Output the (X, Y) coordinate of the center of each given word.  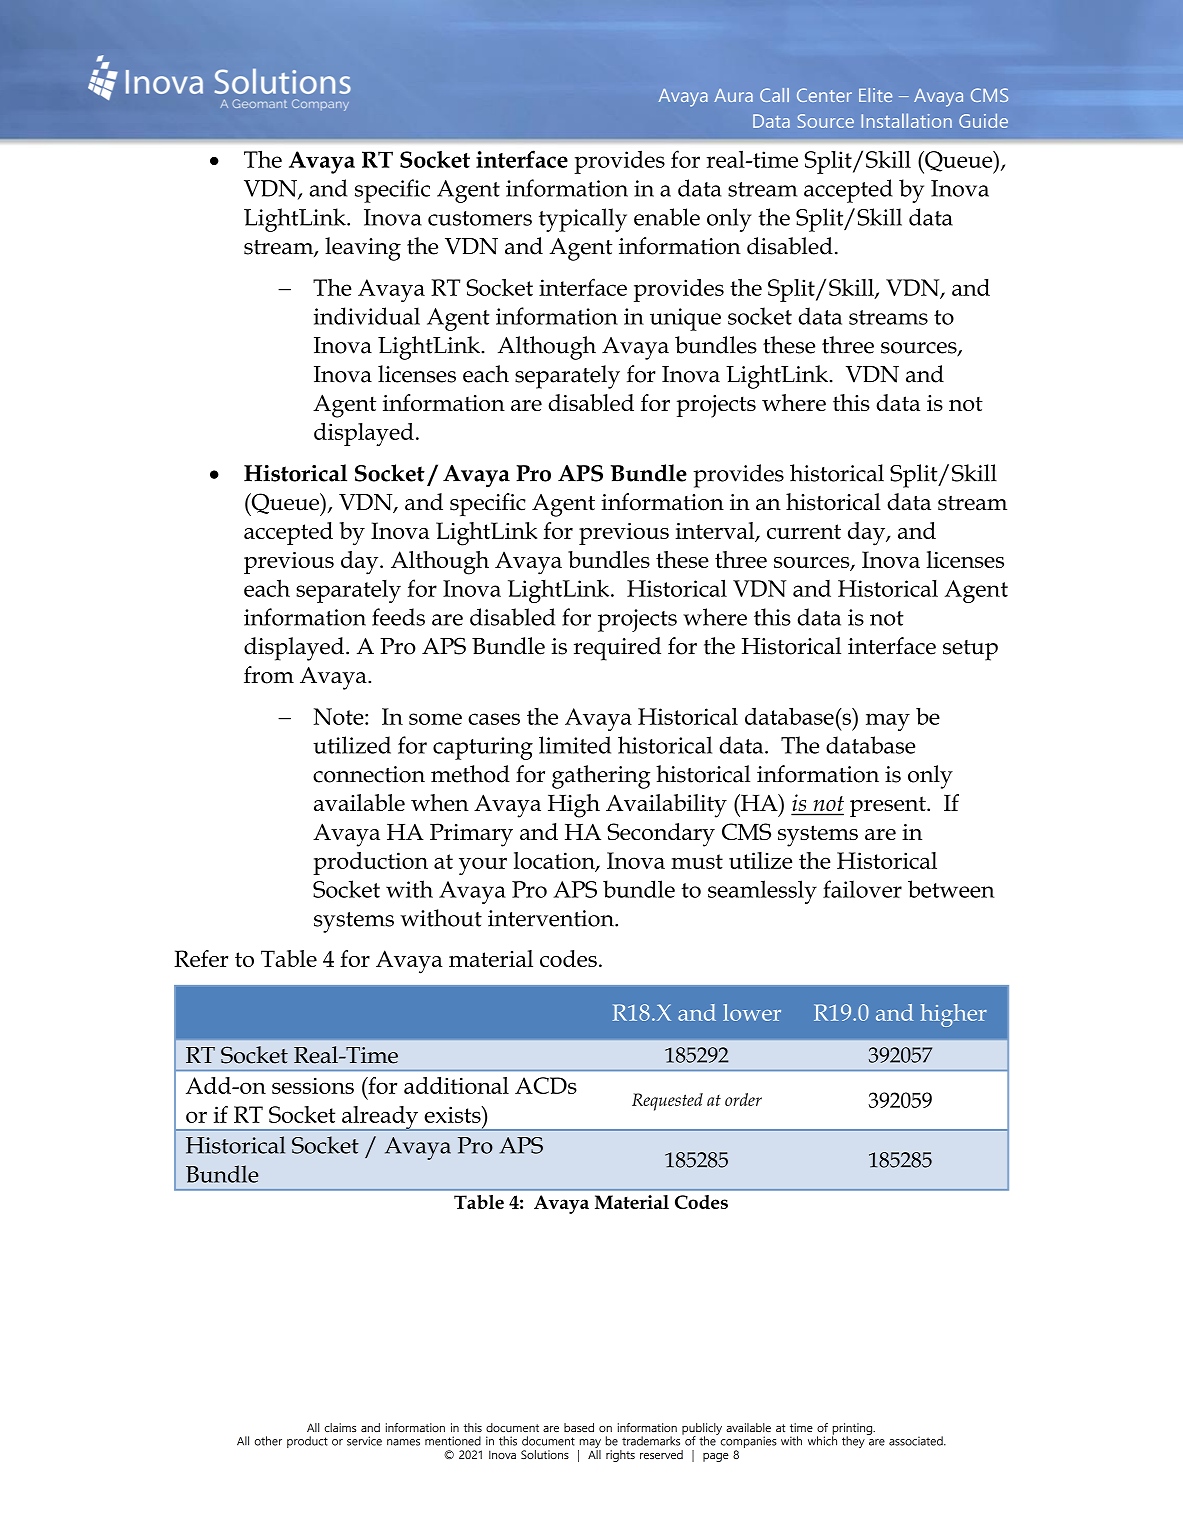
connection (369, 774)
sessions (313, 1085)
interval (716, 531)
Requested (667, 1102)
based (579, 1427)
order (743, 1099)
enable (667, 217)
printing (853, 1430)
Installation (906, 120)
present (889, 806)
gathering (601, 777)
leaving (363, 249)
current (804, 531)
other (268, 1441)
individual (367, 316)
